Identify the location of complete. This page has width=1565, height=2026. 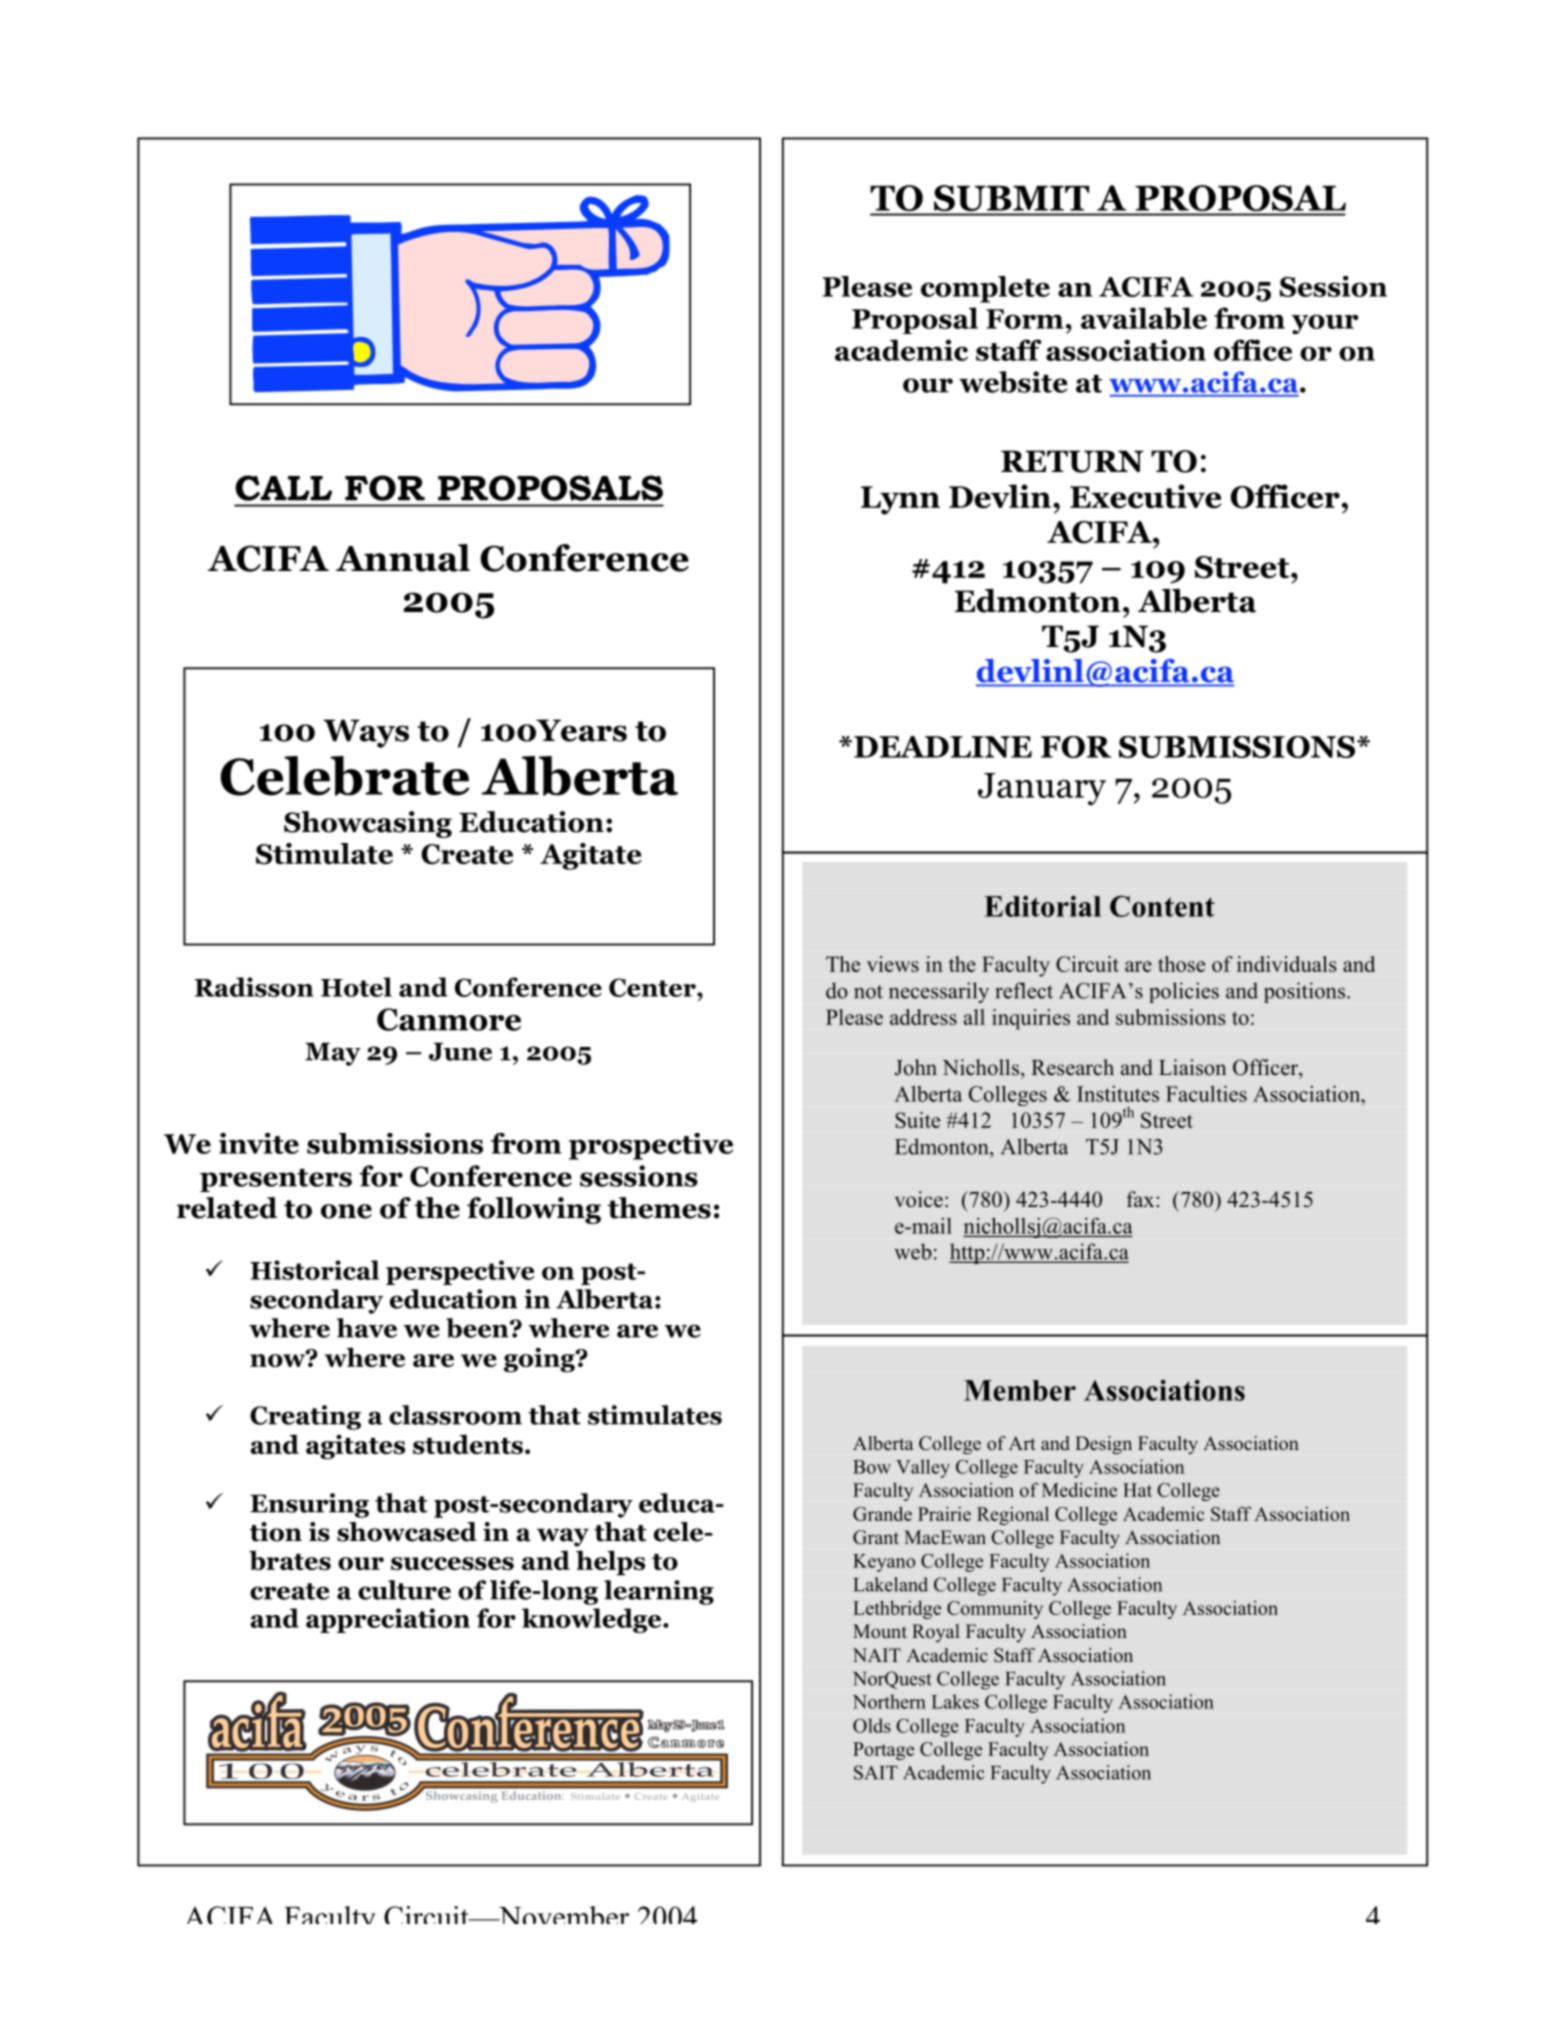
(985, 289).
